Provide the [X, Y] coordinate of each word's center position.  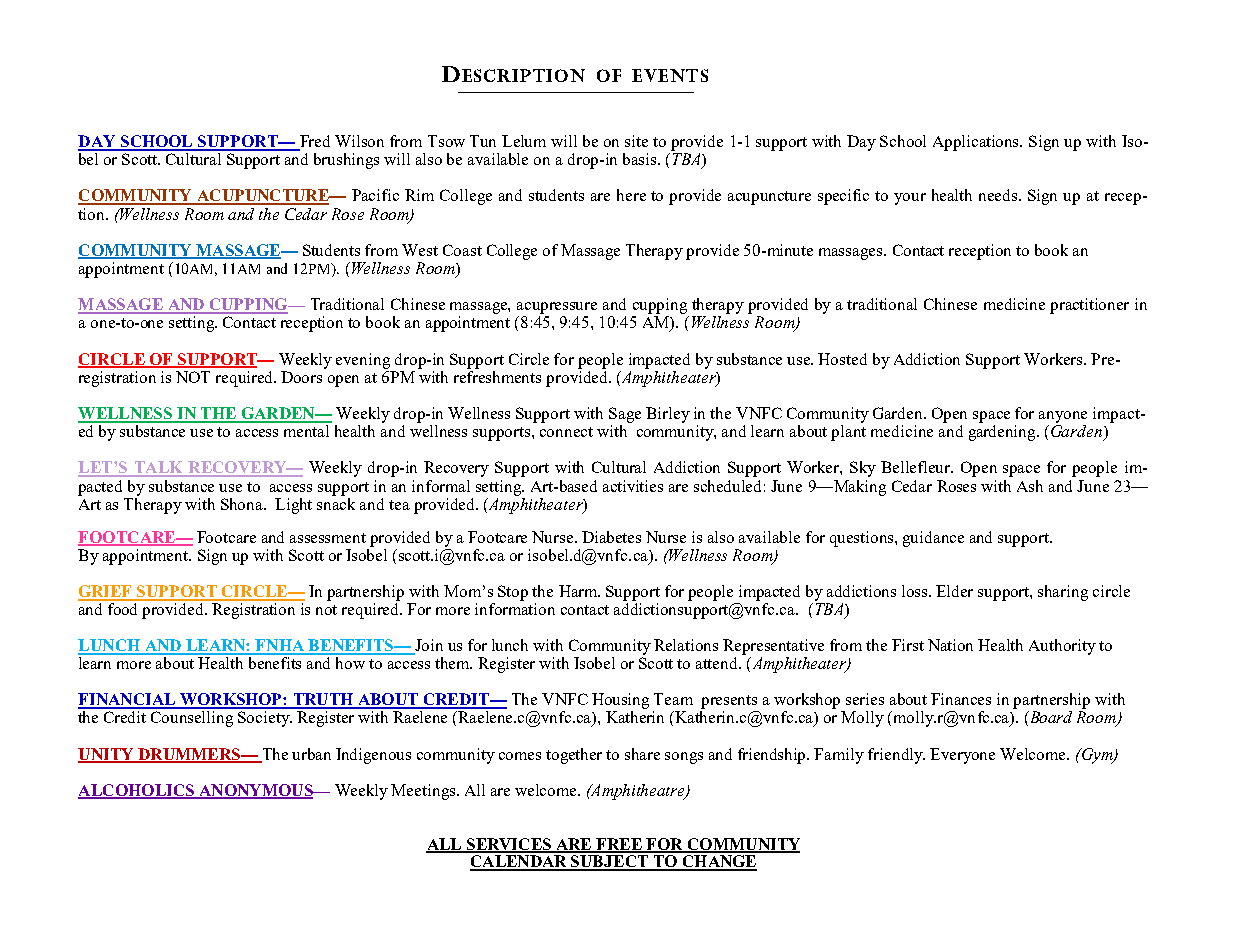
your [910, 199]
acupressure [557, 308]
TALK [158, 468]
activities [633, 486]
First [908, 645]
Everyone [962, 756]
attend [718, 663]
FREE [619, 845]
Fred [314, 142]
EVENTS [670, 75]
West [420, 250]
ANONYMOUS [256, 791]
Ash [1030, 486]
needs [999, 195]
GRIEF [106, 592]
